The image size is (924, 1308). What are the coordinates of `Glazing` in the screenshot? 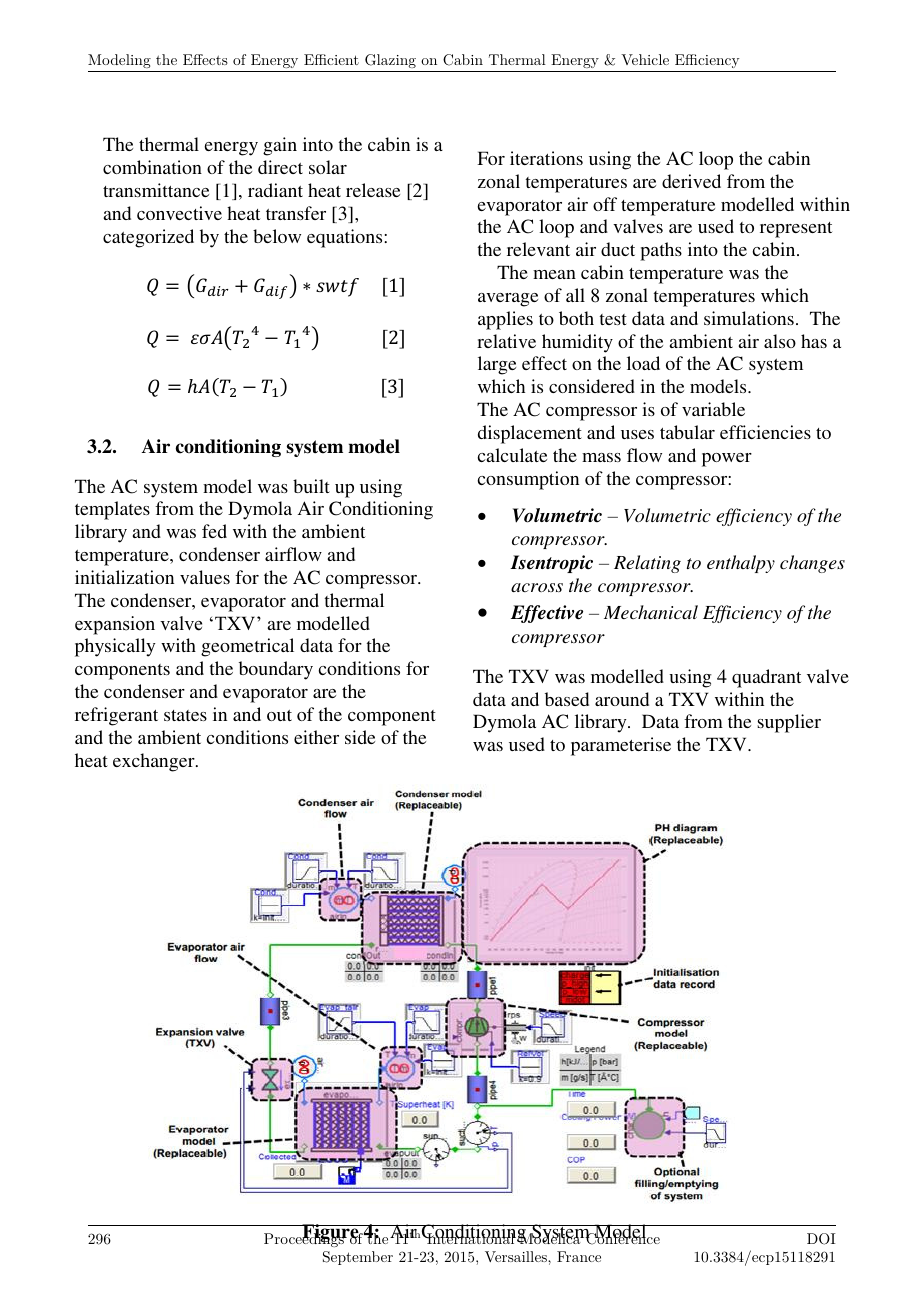 It's located at (390, 61).
